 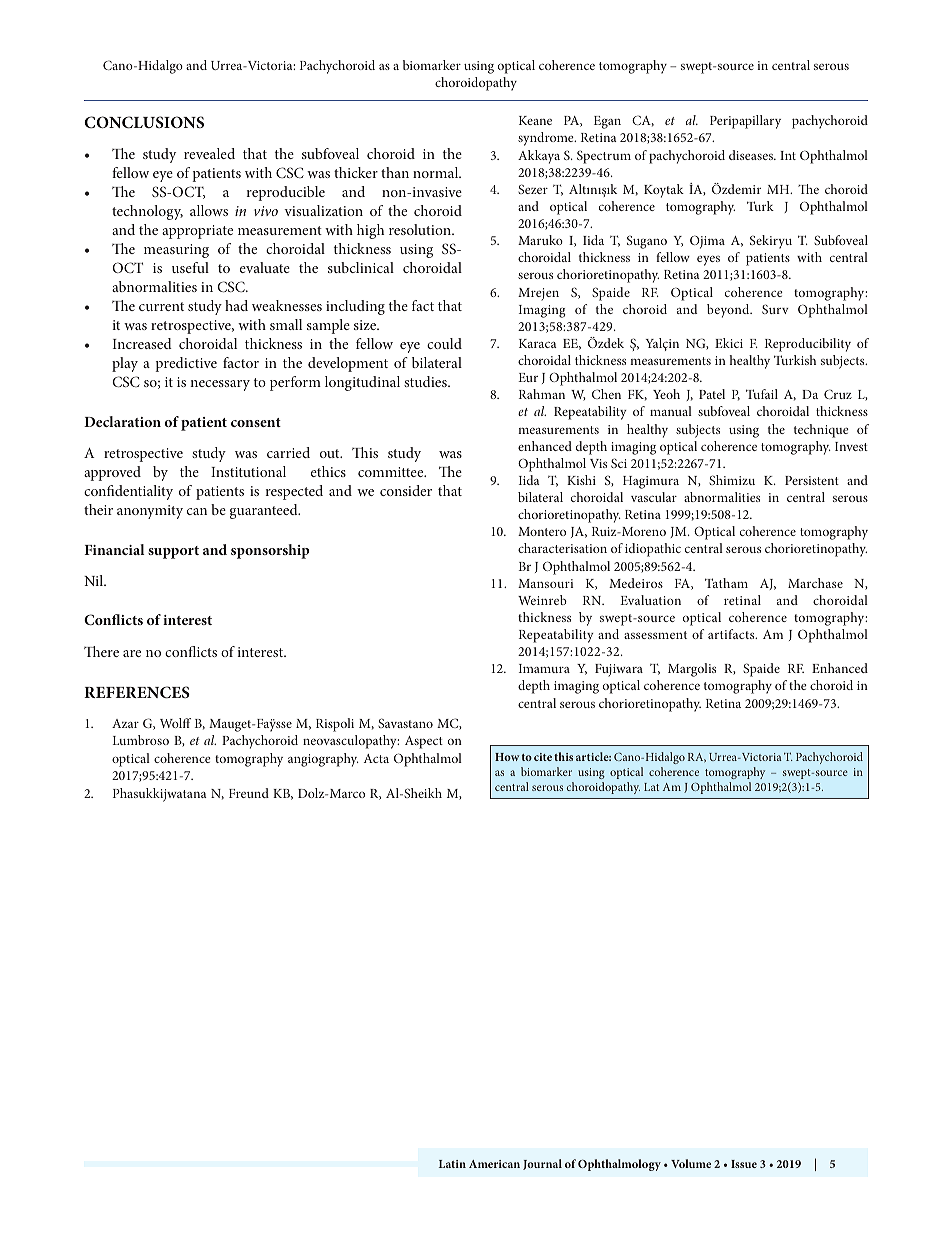 What do you see at coordinates (494, 1164) in the image?
I see `American` at bounding box center [494, 1164].
